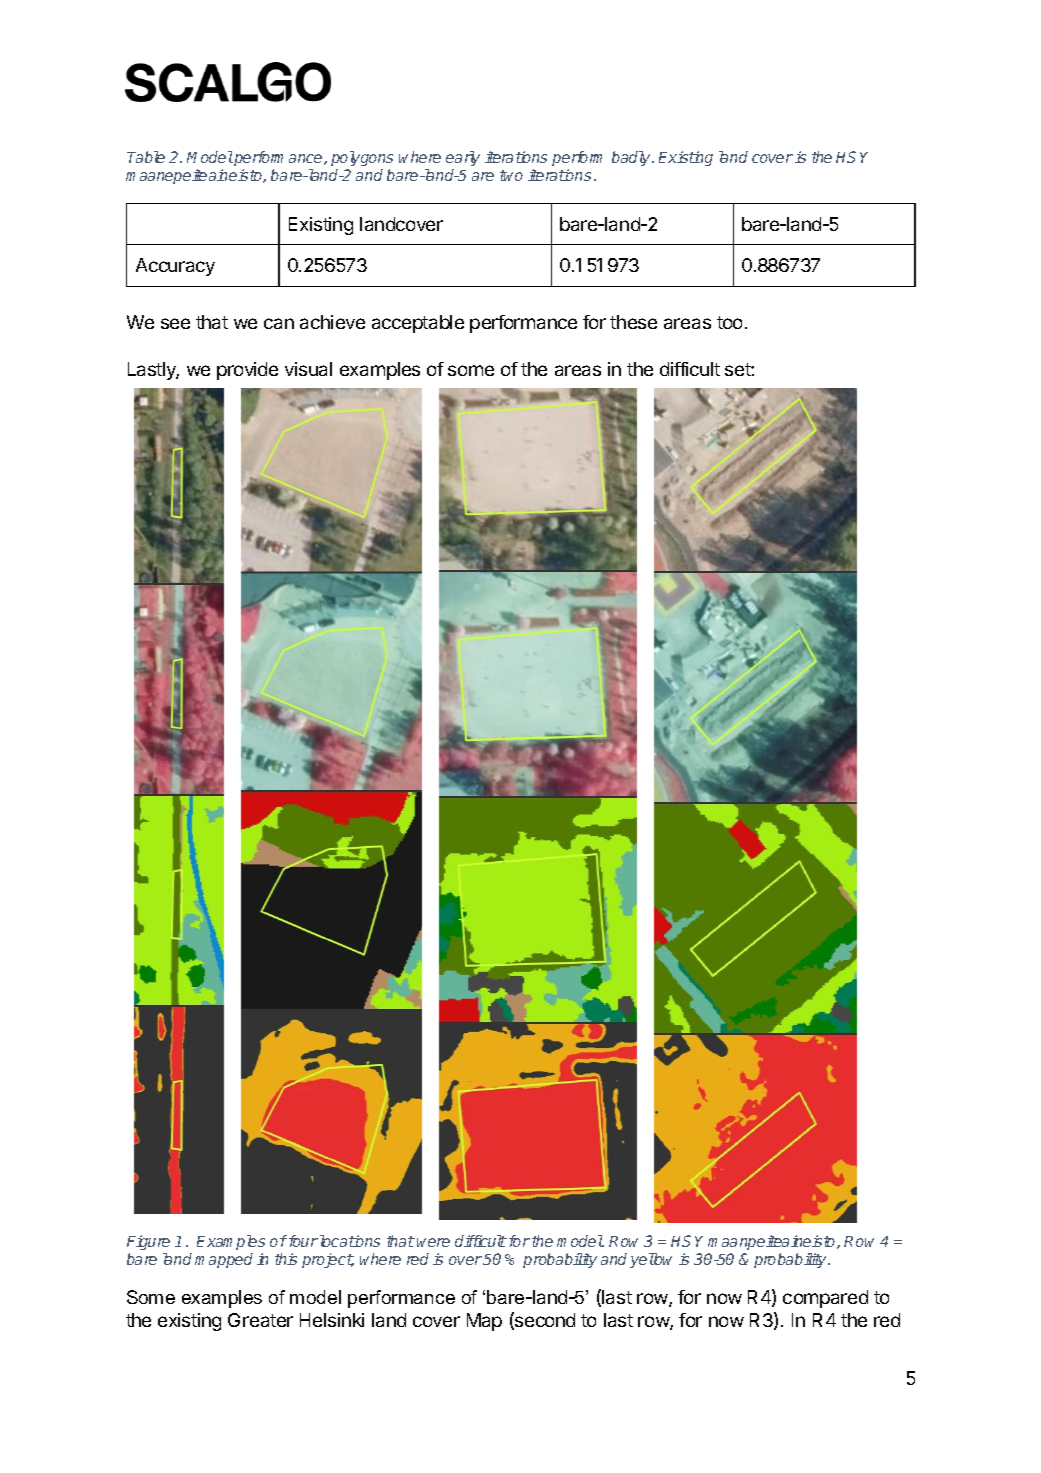 The width and height of the screenshot is (1041, 1473). I want to click on were, so click(433, 1242).
